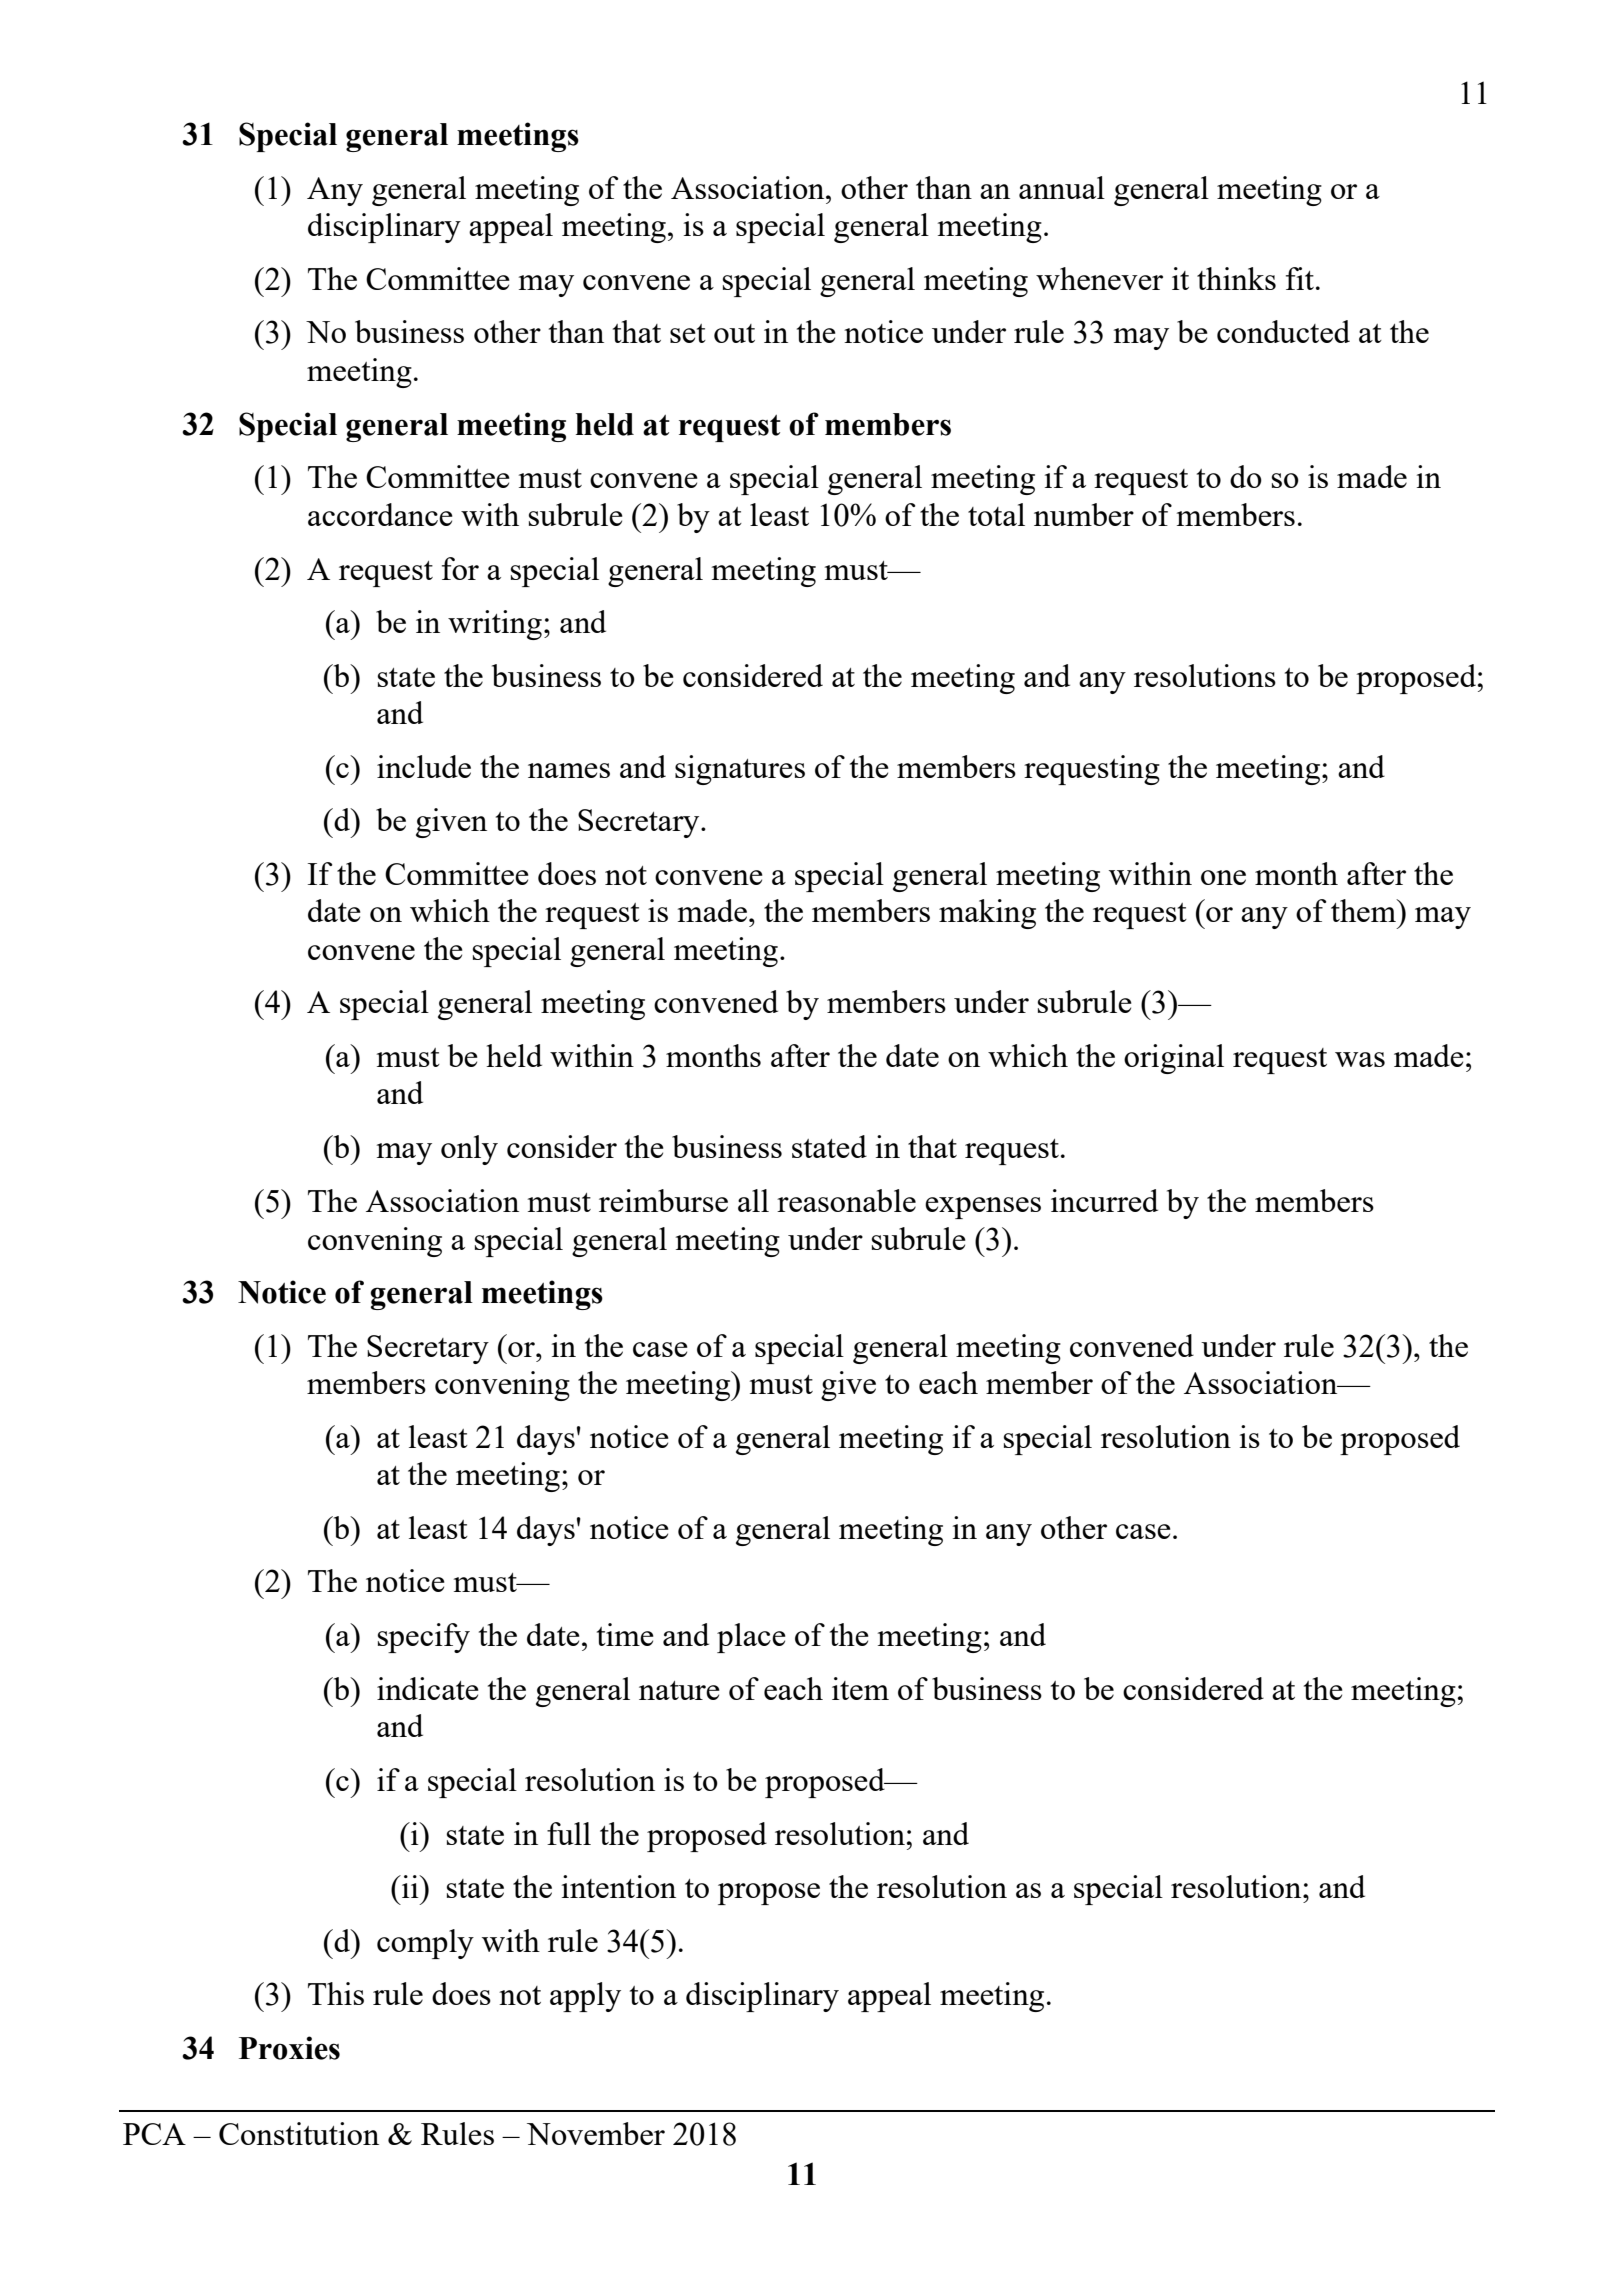 The height and width of the image is (2282, 1612). What do you see at coordinates (469, 1150) in the image?
I see `only` at bounding box center [469, 1150].
